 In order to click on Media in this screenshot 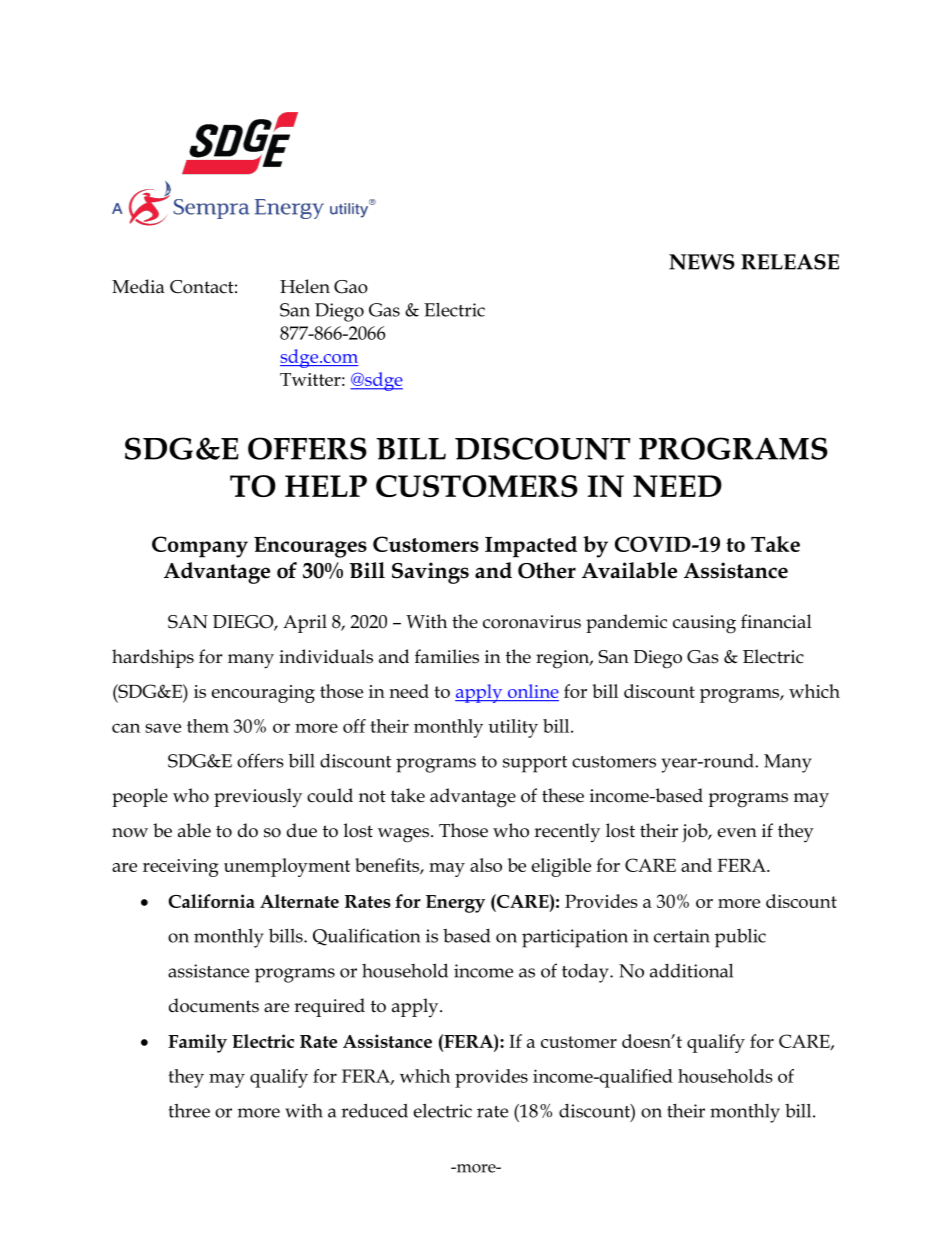, I will do `click(138, 286)`.
